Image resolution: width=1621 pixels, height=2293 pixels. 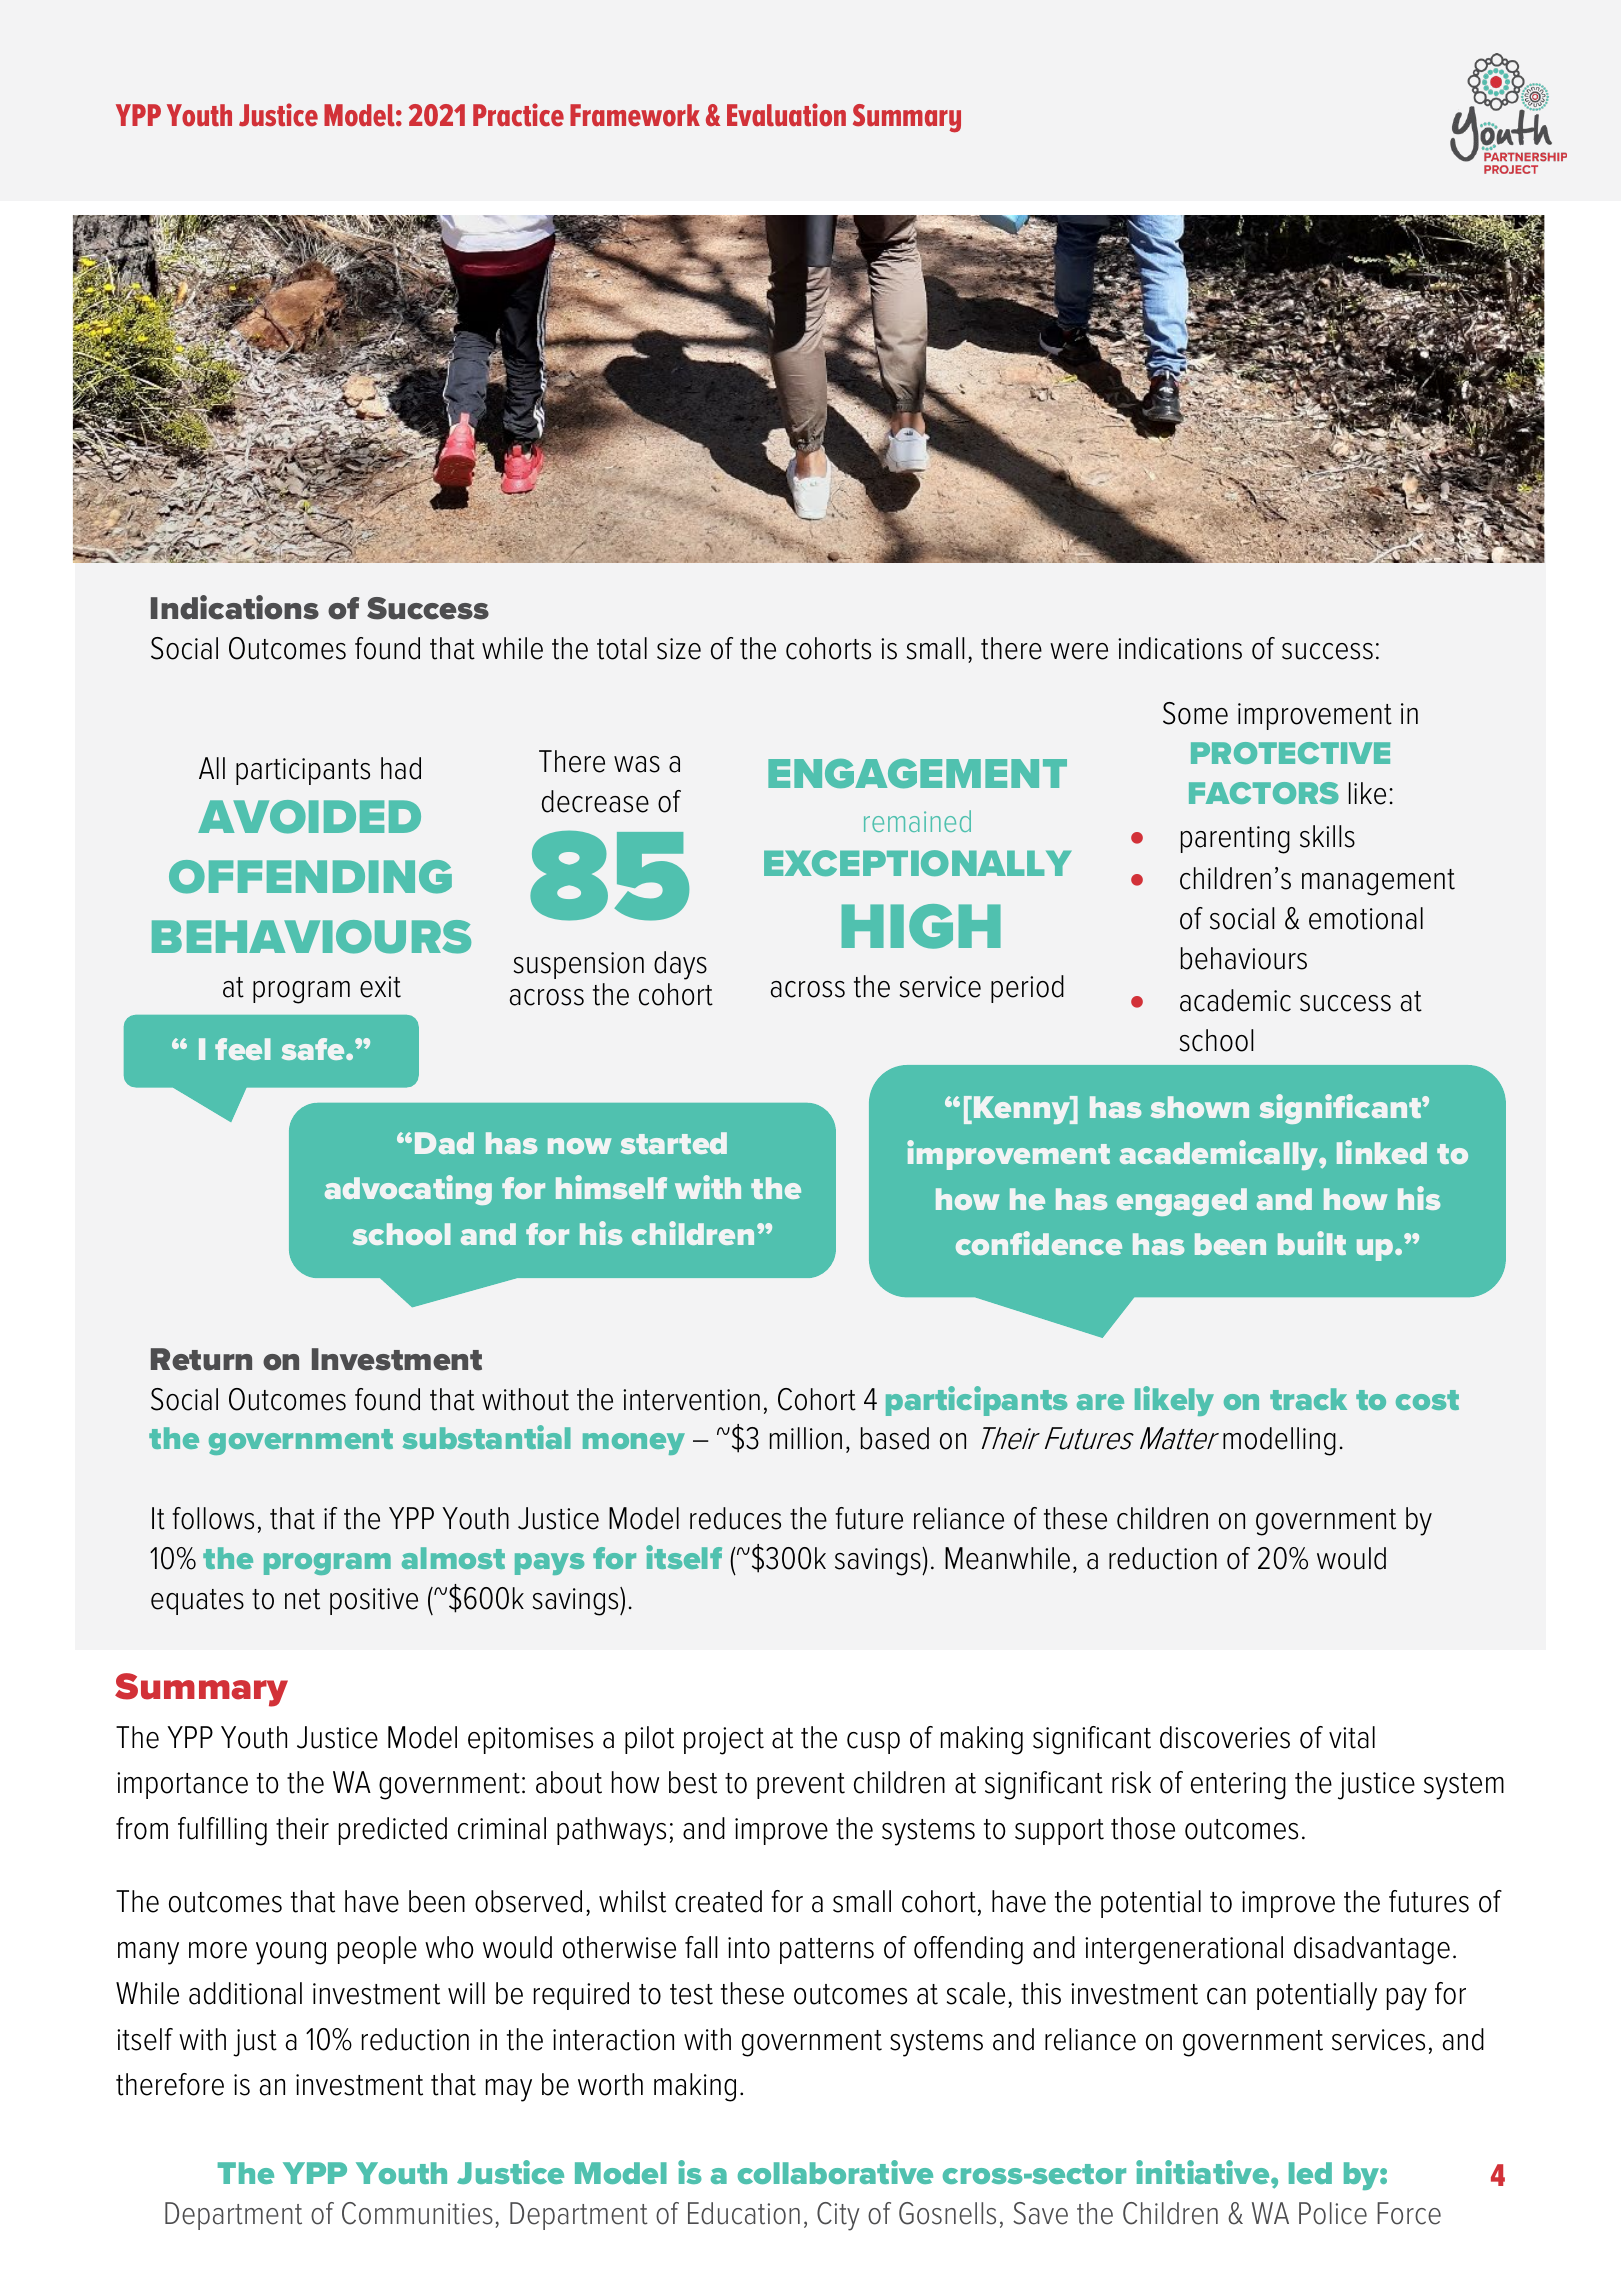 What do you see at coordinates (786, 115) in the screenshot?
I see `Evaluation` at bounding box center [786, 115].
